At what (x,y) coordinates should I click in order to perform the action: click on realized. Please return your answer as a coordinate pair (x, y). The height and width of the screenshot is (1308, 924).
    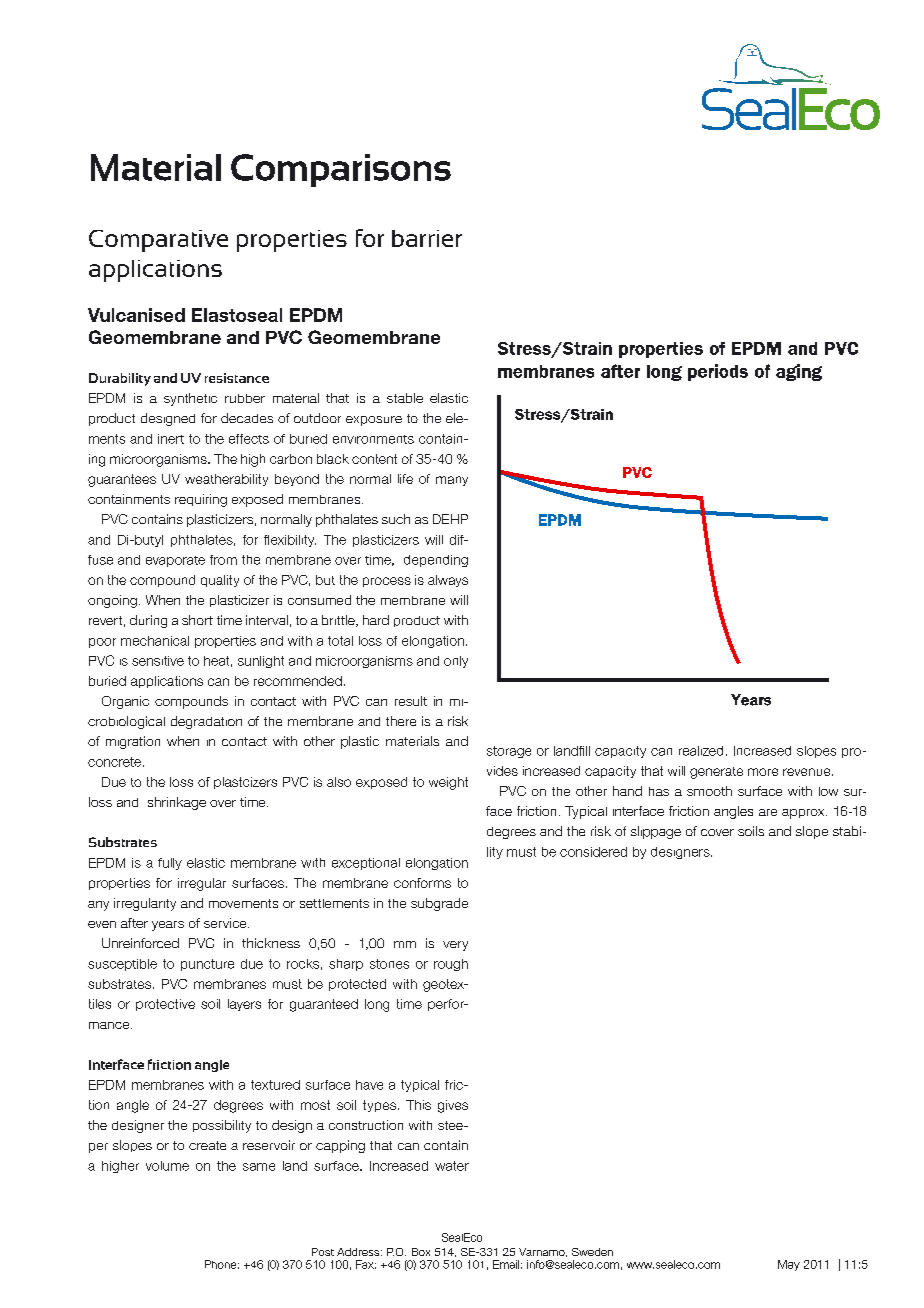
    Looking at the image, I should click on (701, 751).
